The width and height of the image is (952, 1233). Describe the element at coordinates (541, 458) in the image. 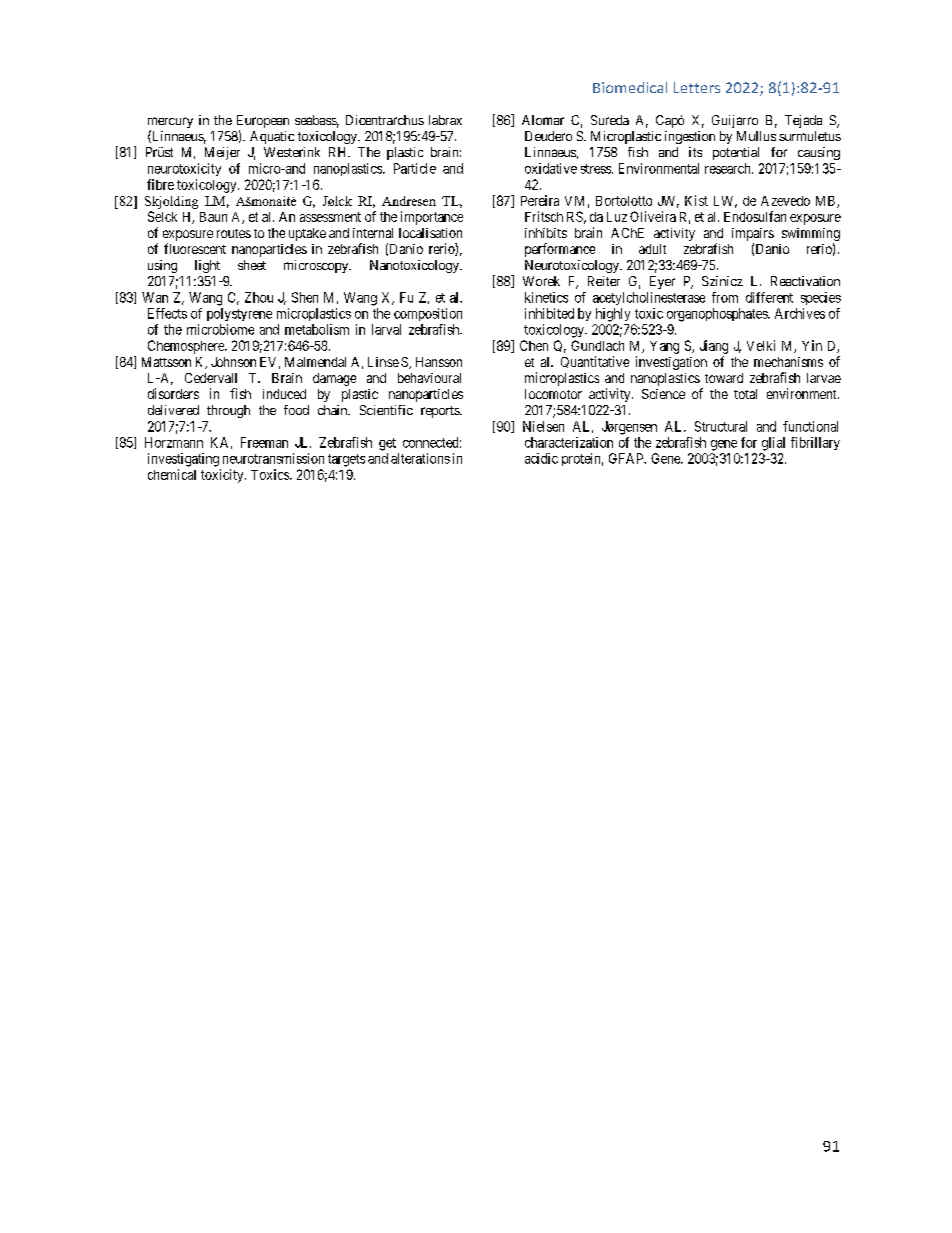

I see `acidic` at that location.
